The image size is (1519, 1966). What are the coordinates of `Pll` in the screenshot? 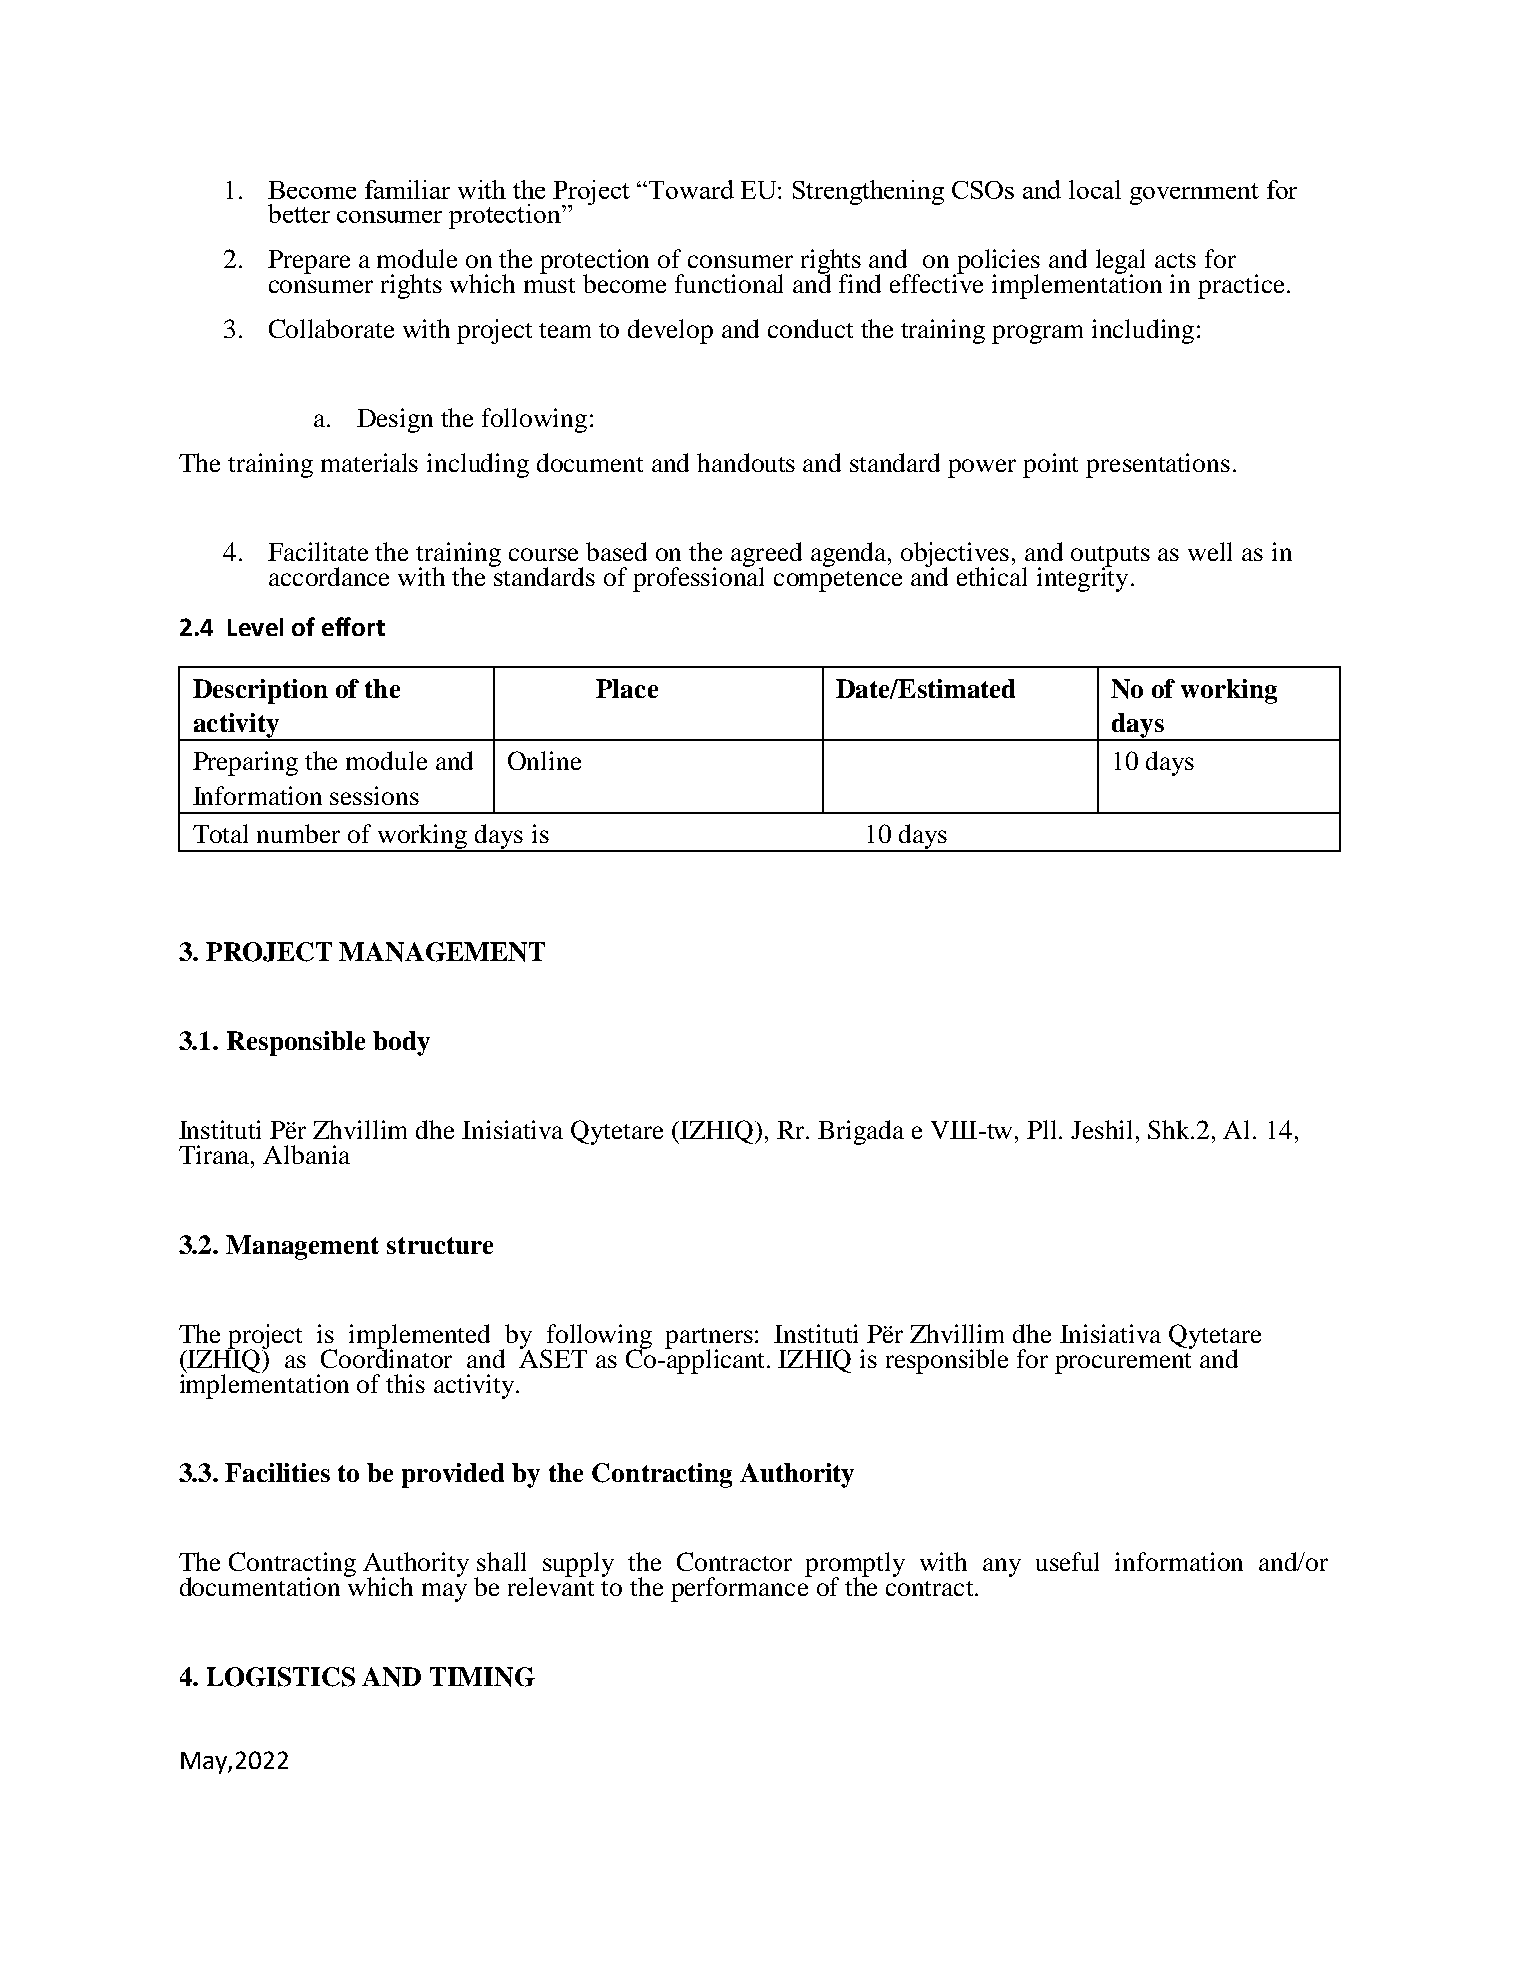 It's located at (1043, 1129).
